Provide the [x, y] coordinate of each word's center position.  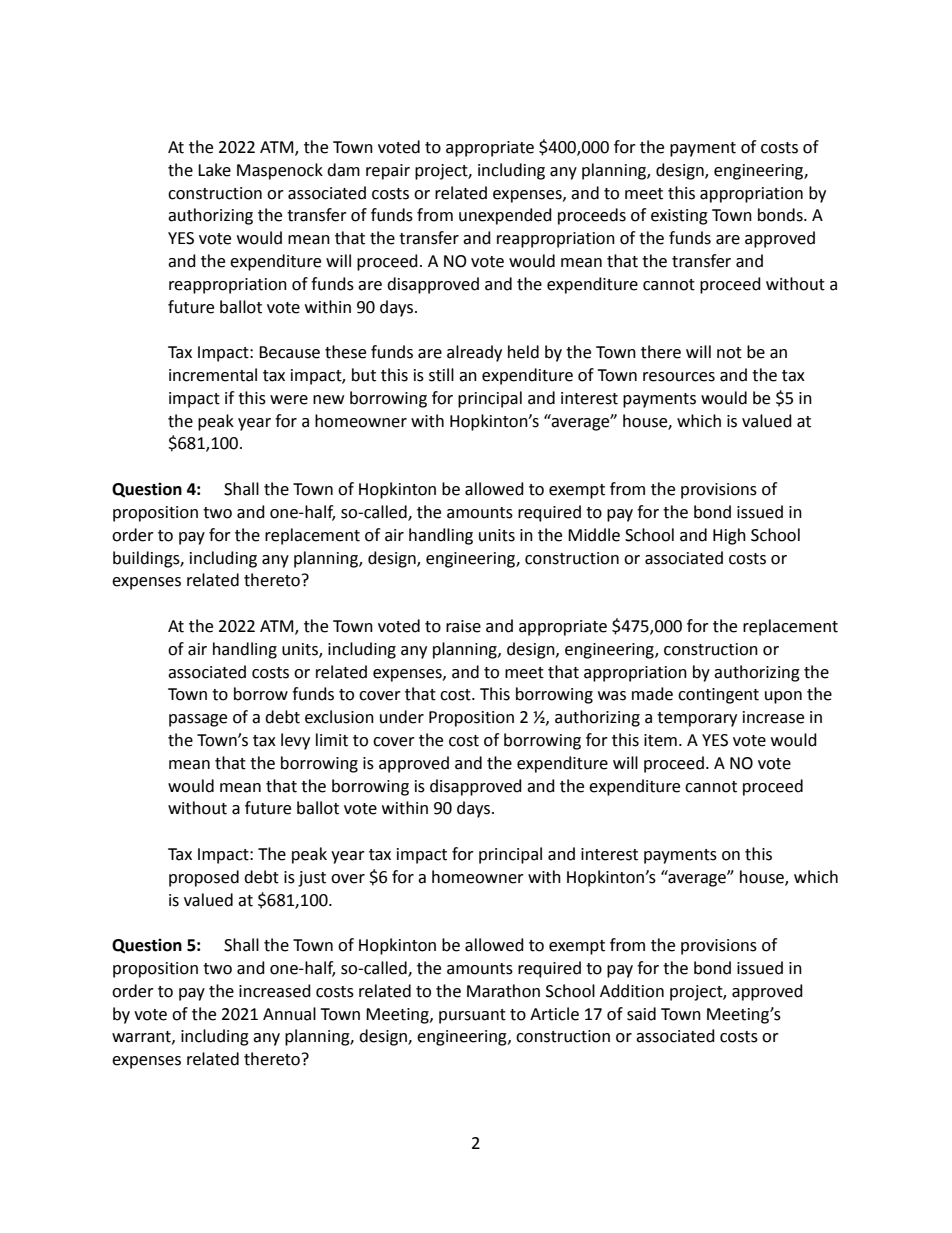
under [402, 717]
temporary [697, 719]
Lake [214, 170]
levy [295, 741]
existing [679, 217]
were [289, 400]
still [441, 375]
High [729, 536]
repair [388, 172]
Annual [289, 1014]
